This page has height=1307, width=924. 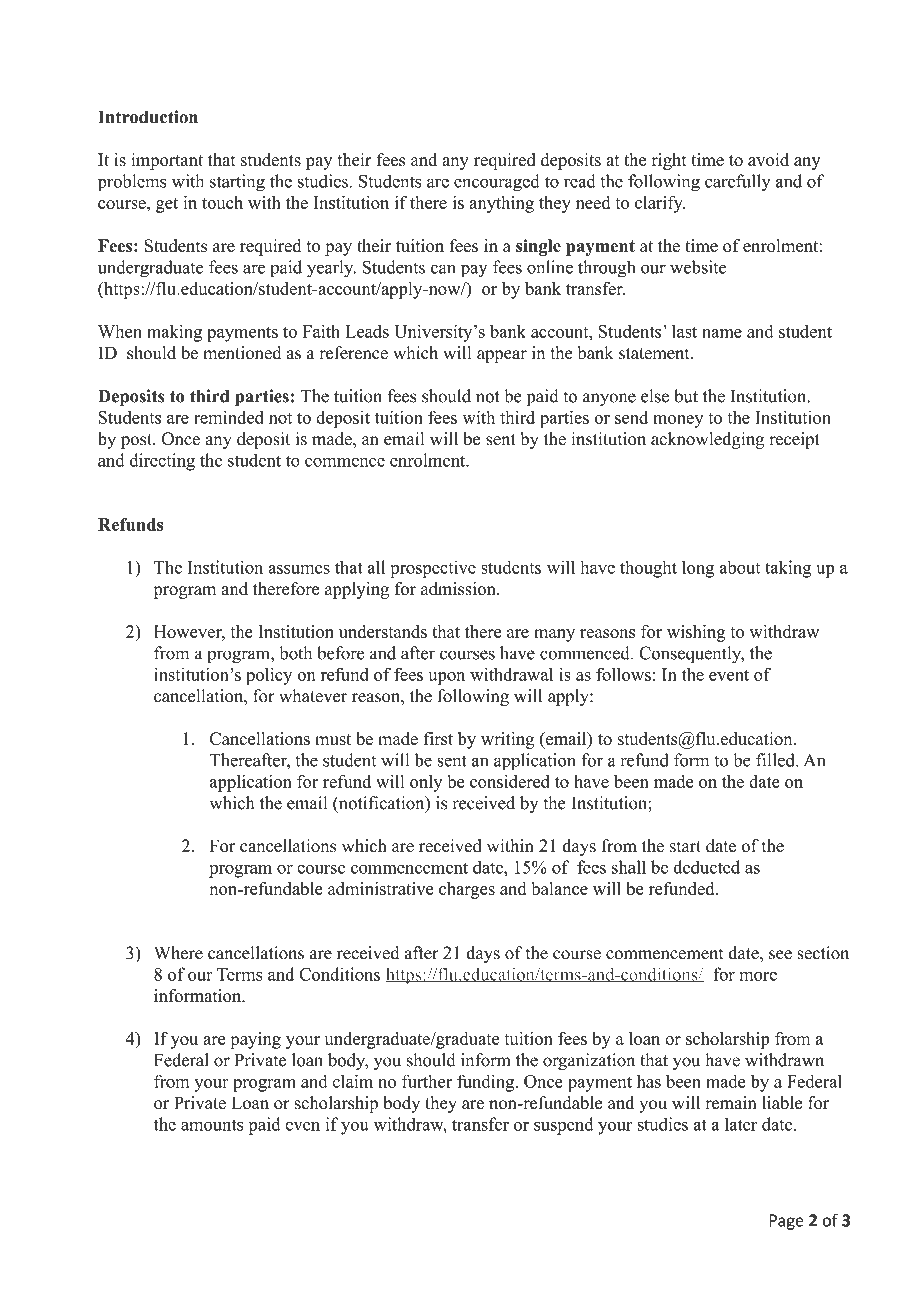 What do you see at coordinates (563, 1126) in the page?
I see `suspend` at bounding box center [563, 1126].
